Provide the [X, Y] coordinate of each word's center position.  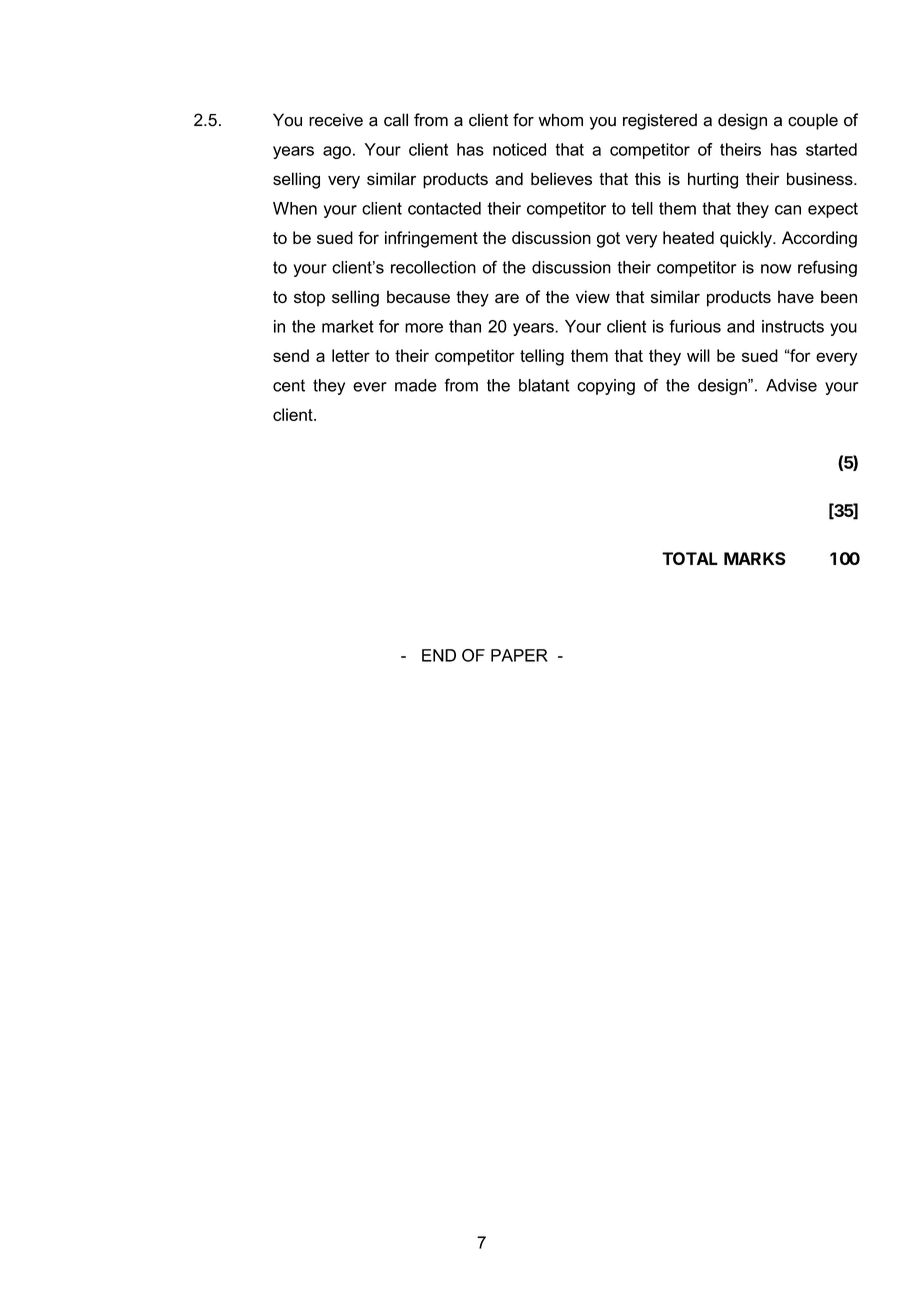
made [416, 385]
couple [813, 121]
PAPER [519, 655]
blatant [544, 385]
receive [336, 120]
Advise [791, 385]
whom [561, 120]
